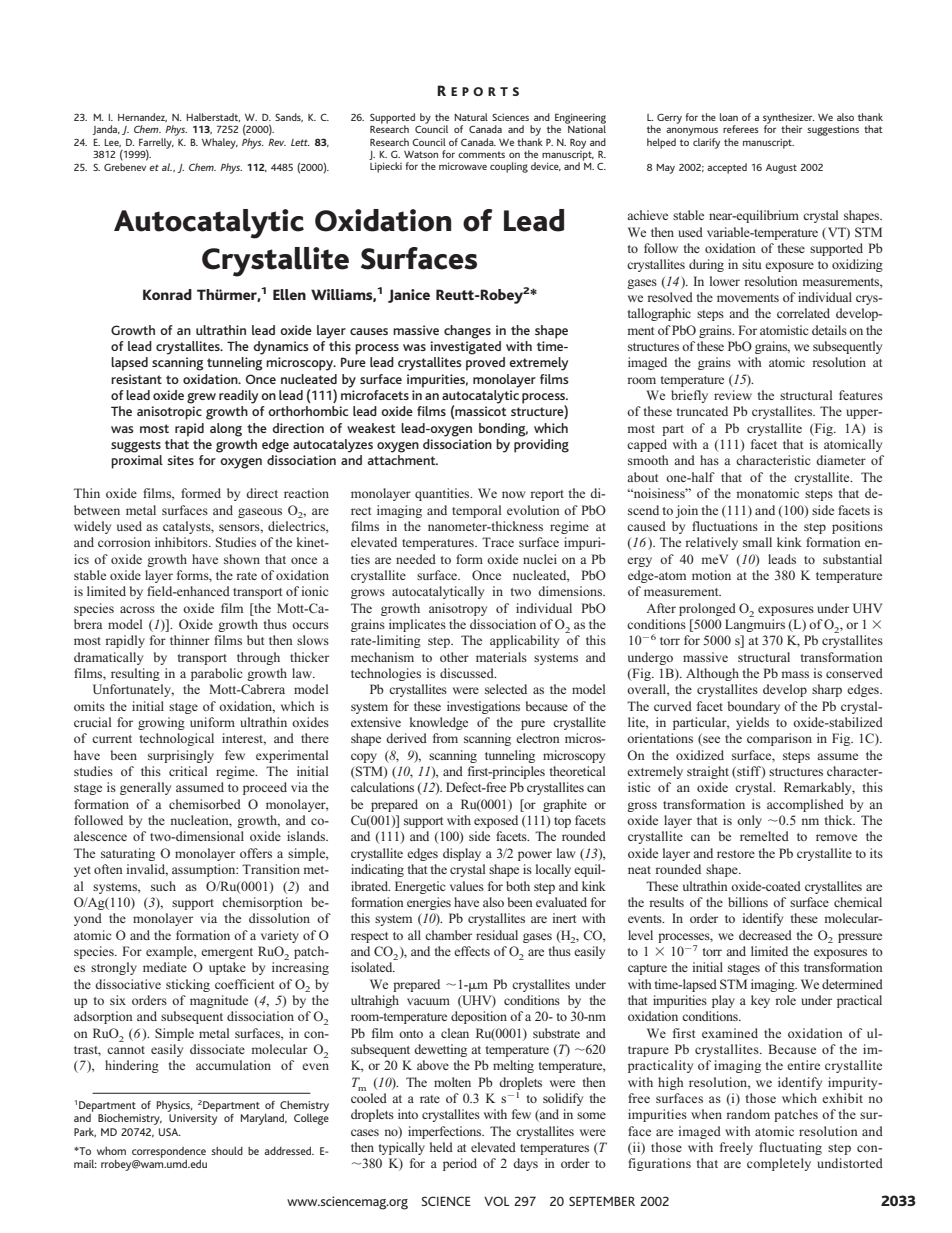 The width and height of the screenshot is (952, 1233). I want to click on Although, so click(712, 674).
